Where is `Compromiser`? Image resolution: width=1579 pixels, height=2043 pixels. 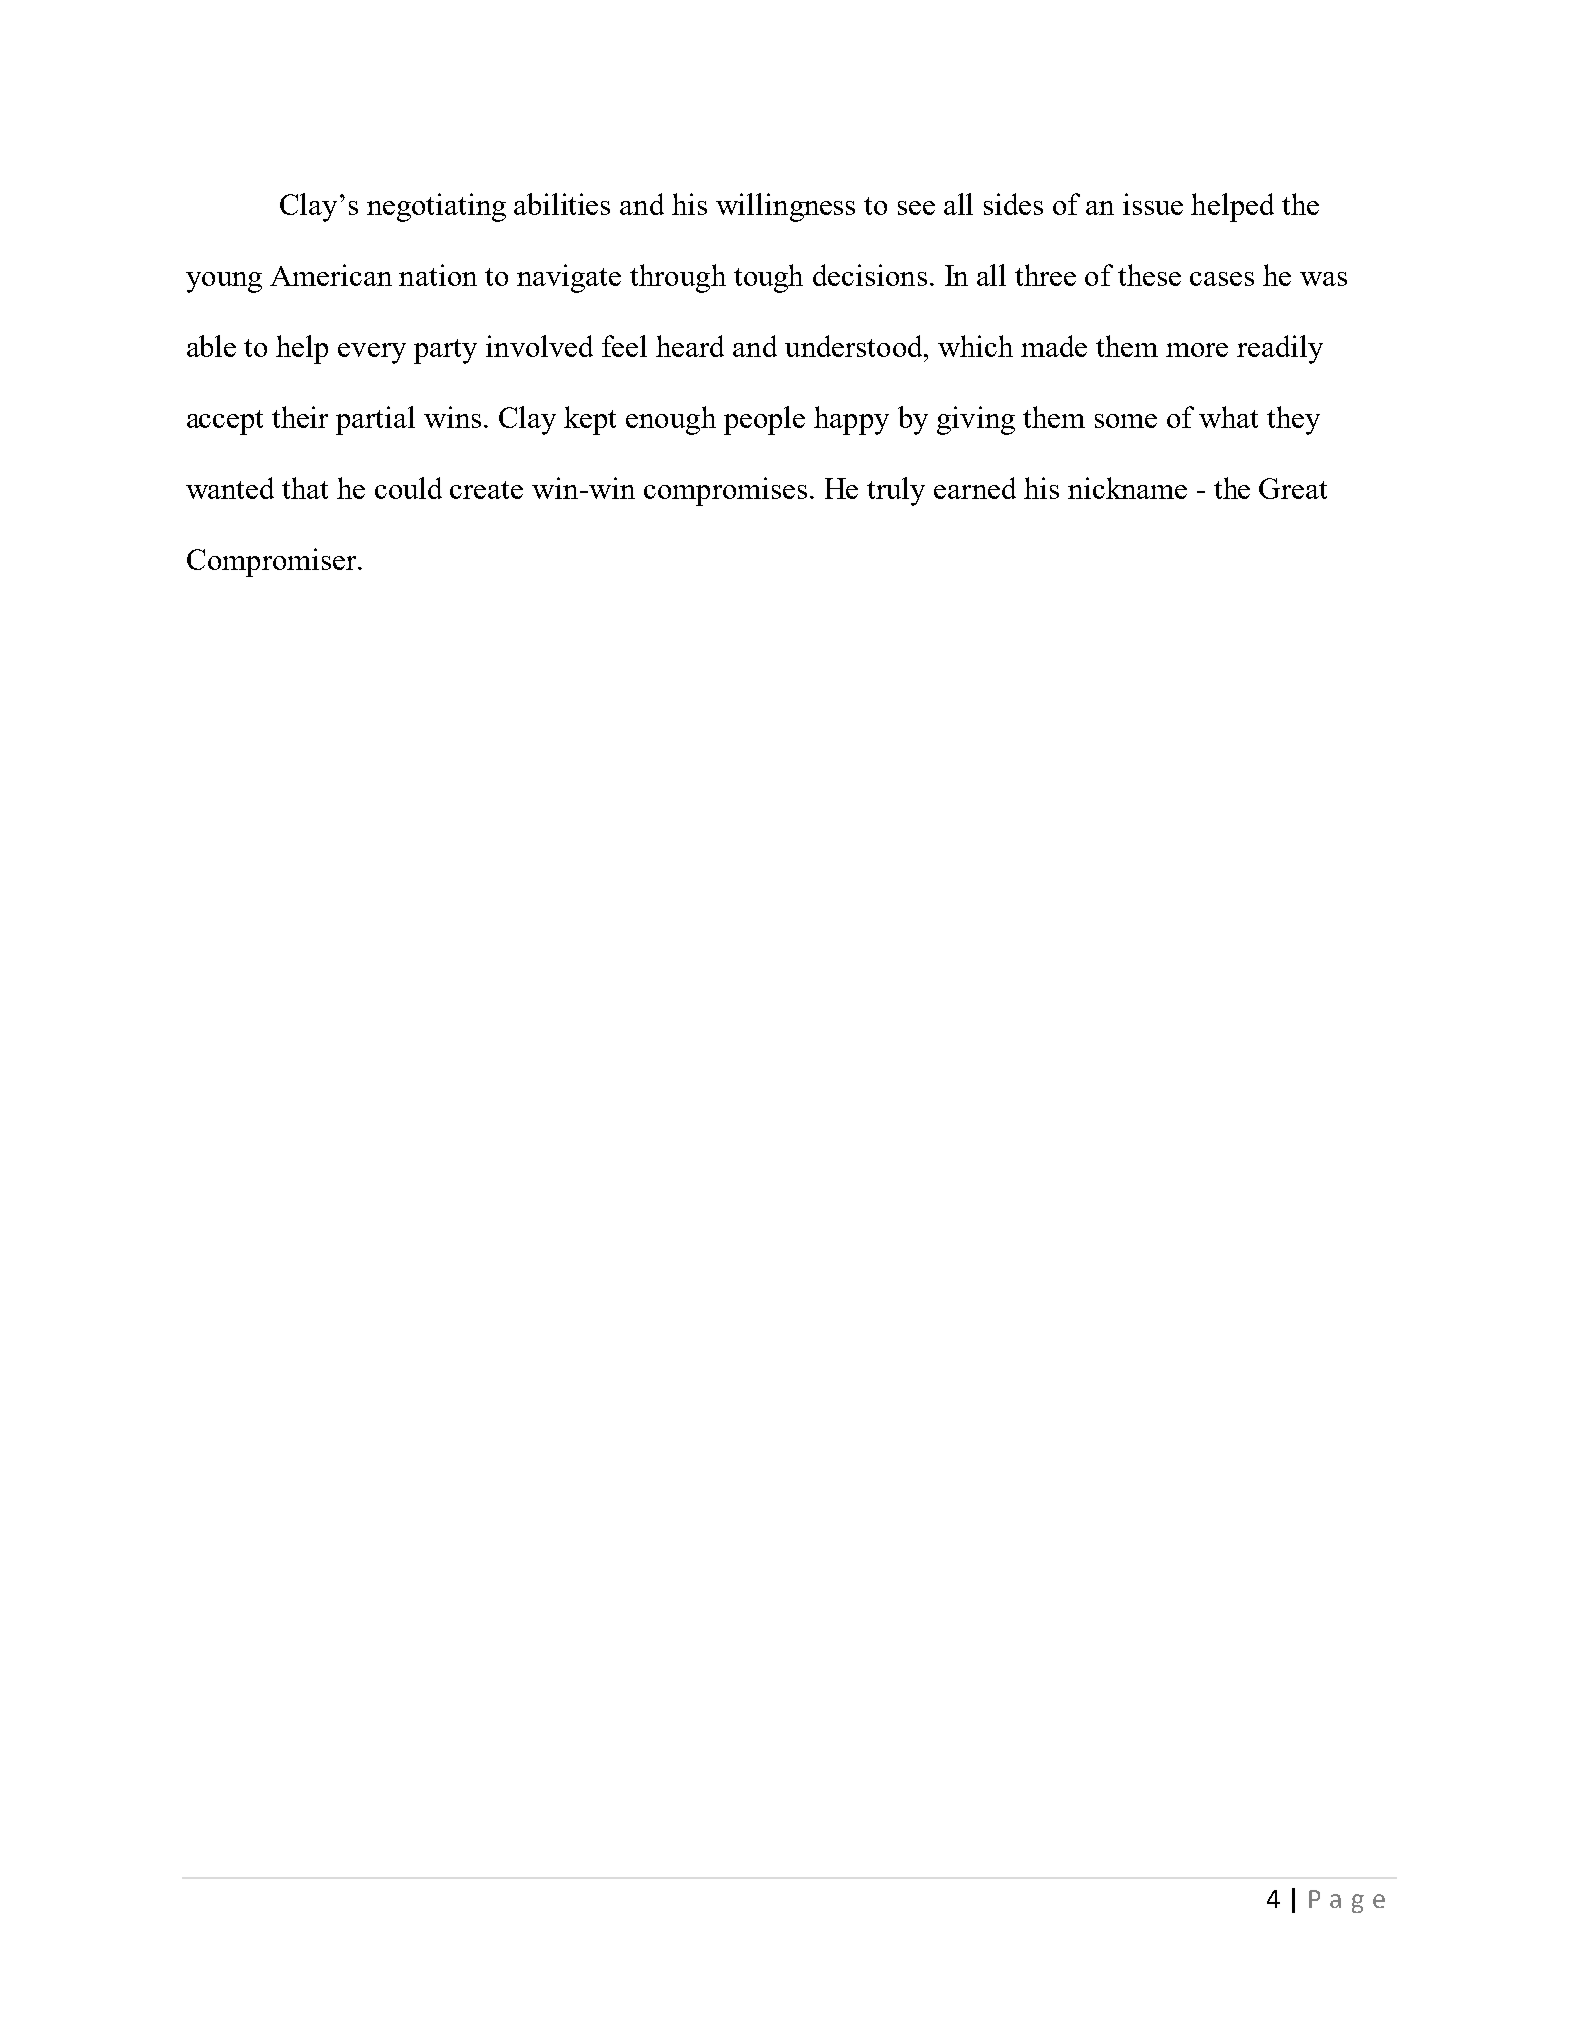 Compromiser is located at coordinates (273, 562).
